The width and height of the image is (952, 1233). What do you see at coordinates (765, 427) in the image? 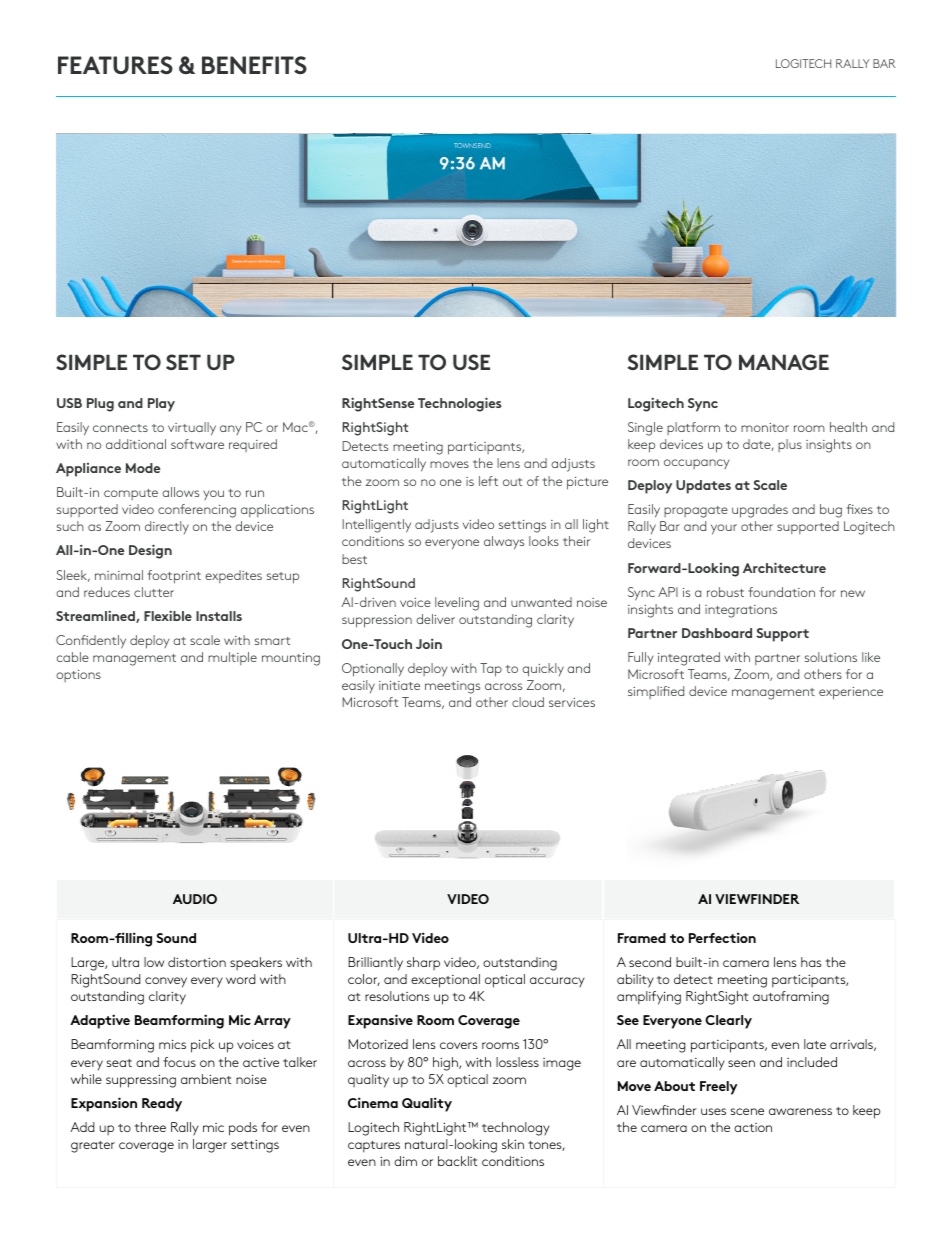
I see `monitor` at bounding box center [765, 427].
